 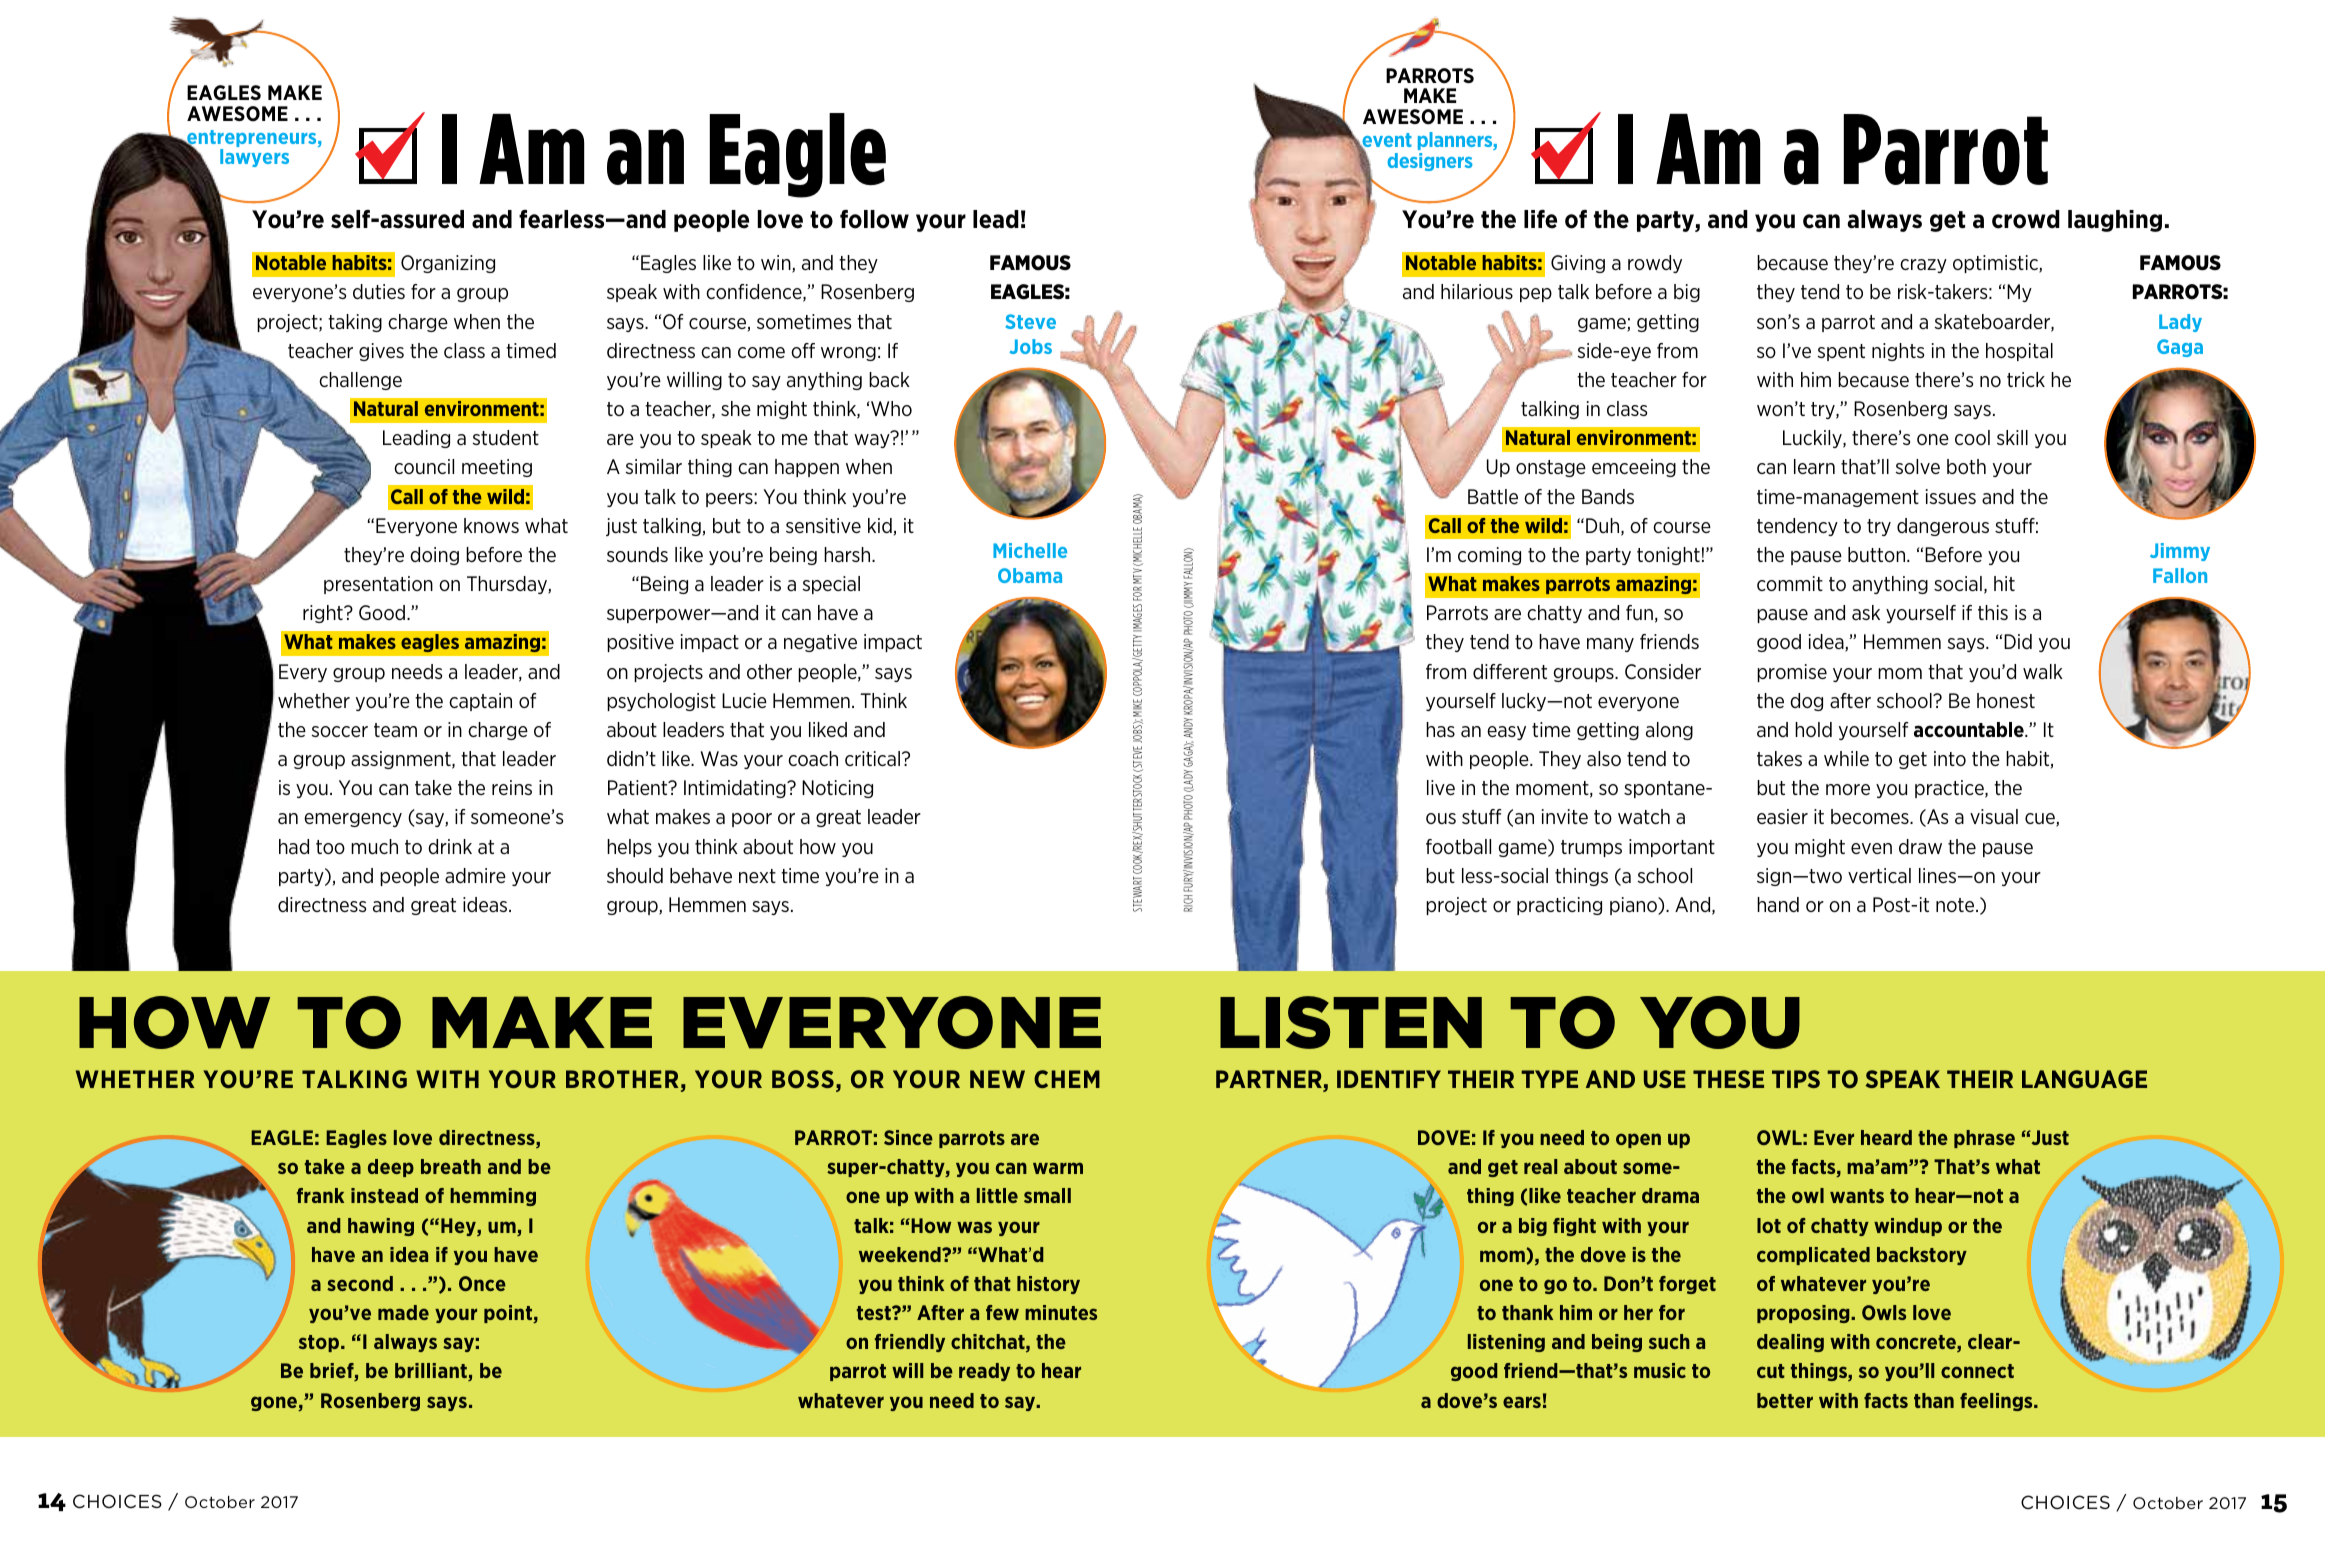 I want to click on follow, so click(x=874, y=219).
